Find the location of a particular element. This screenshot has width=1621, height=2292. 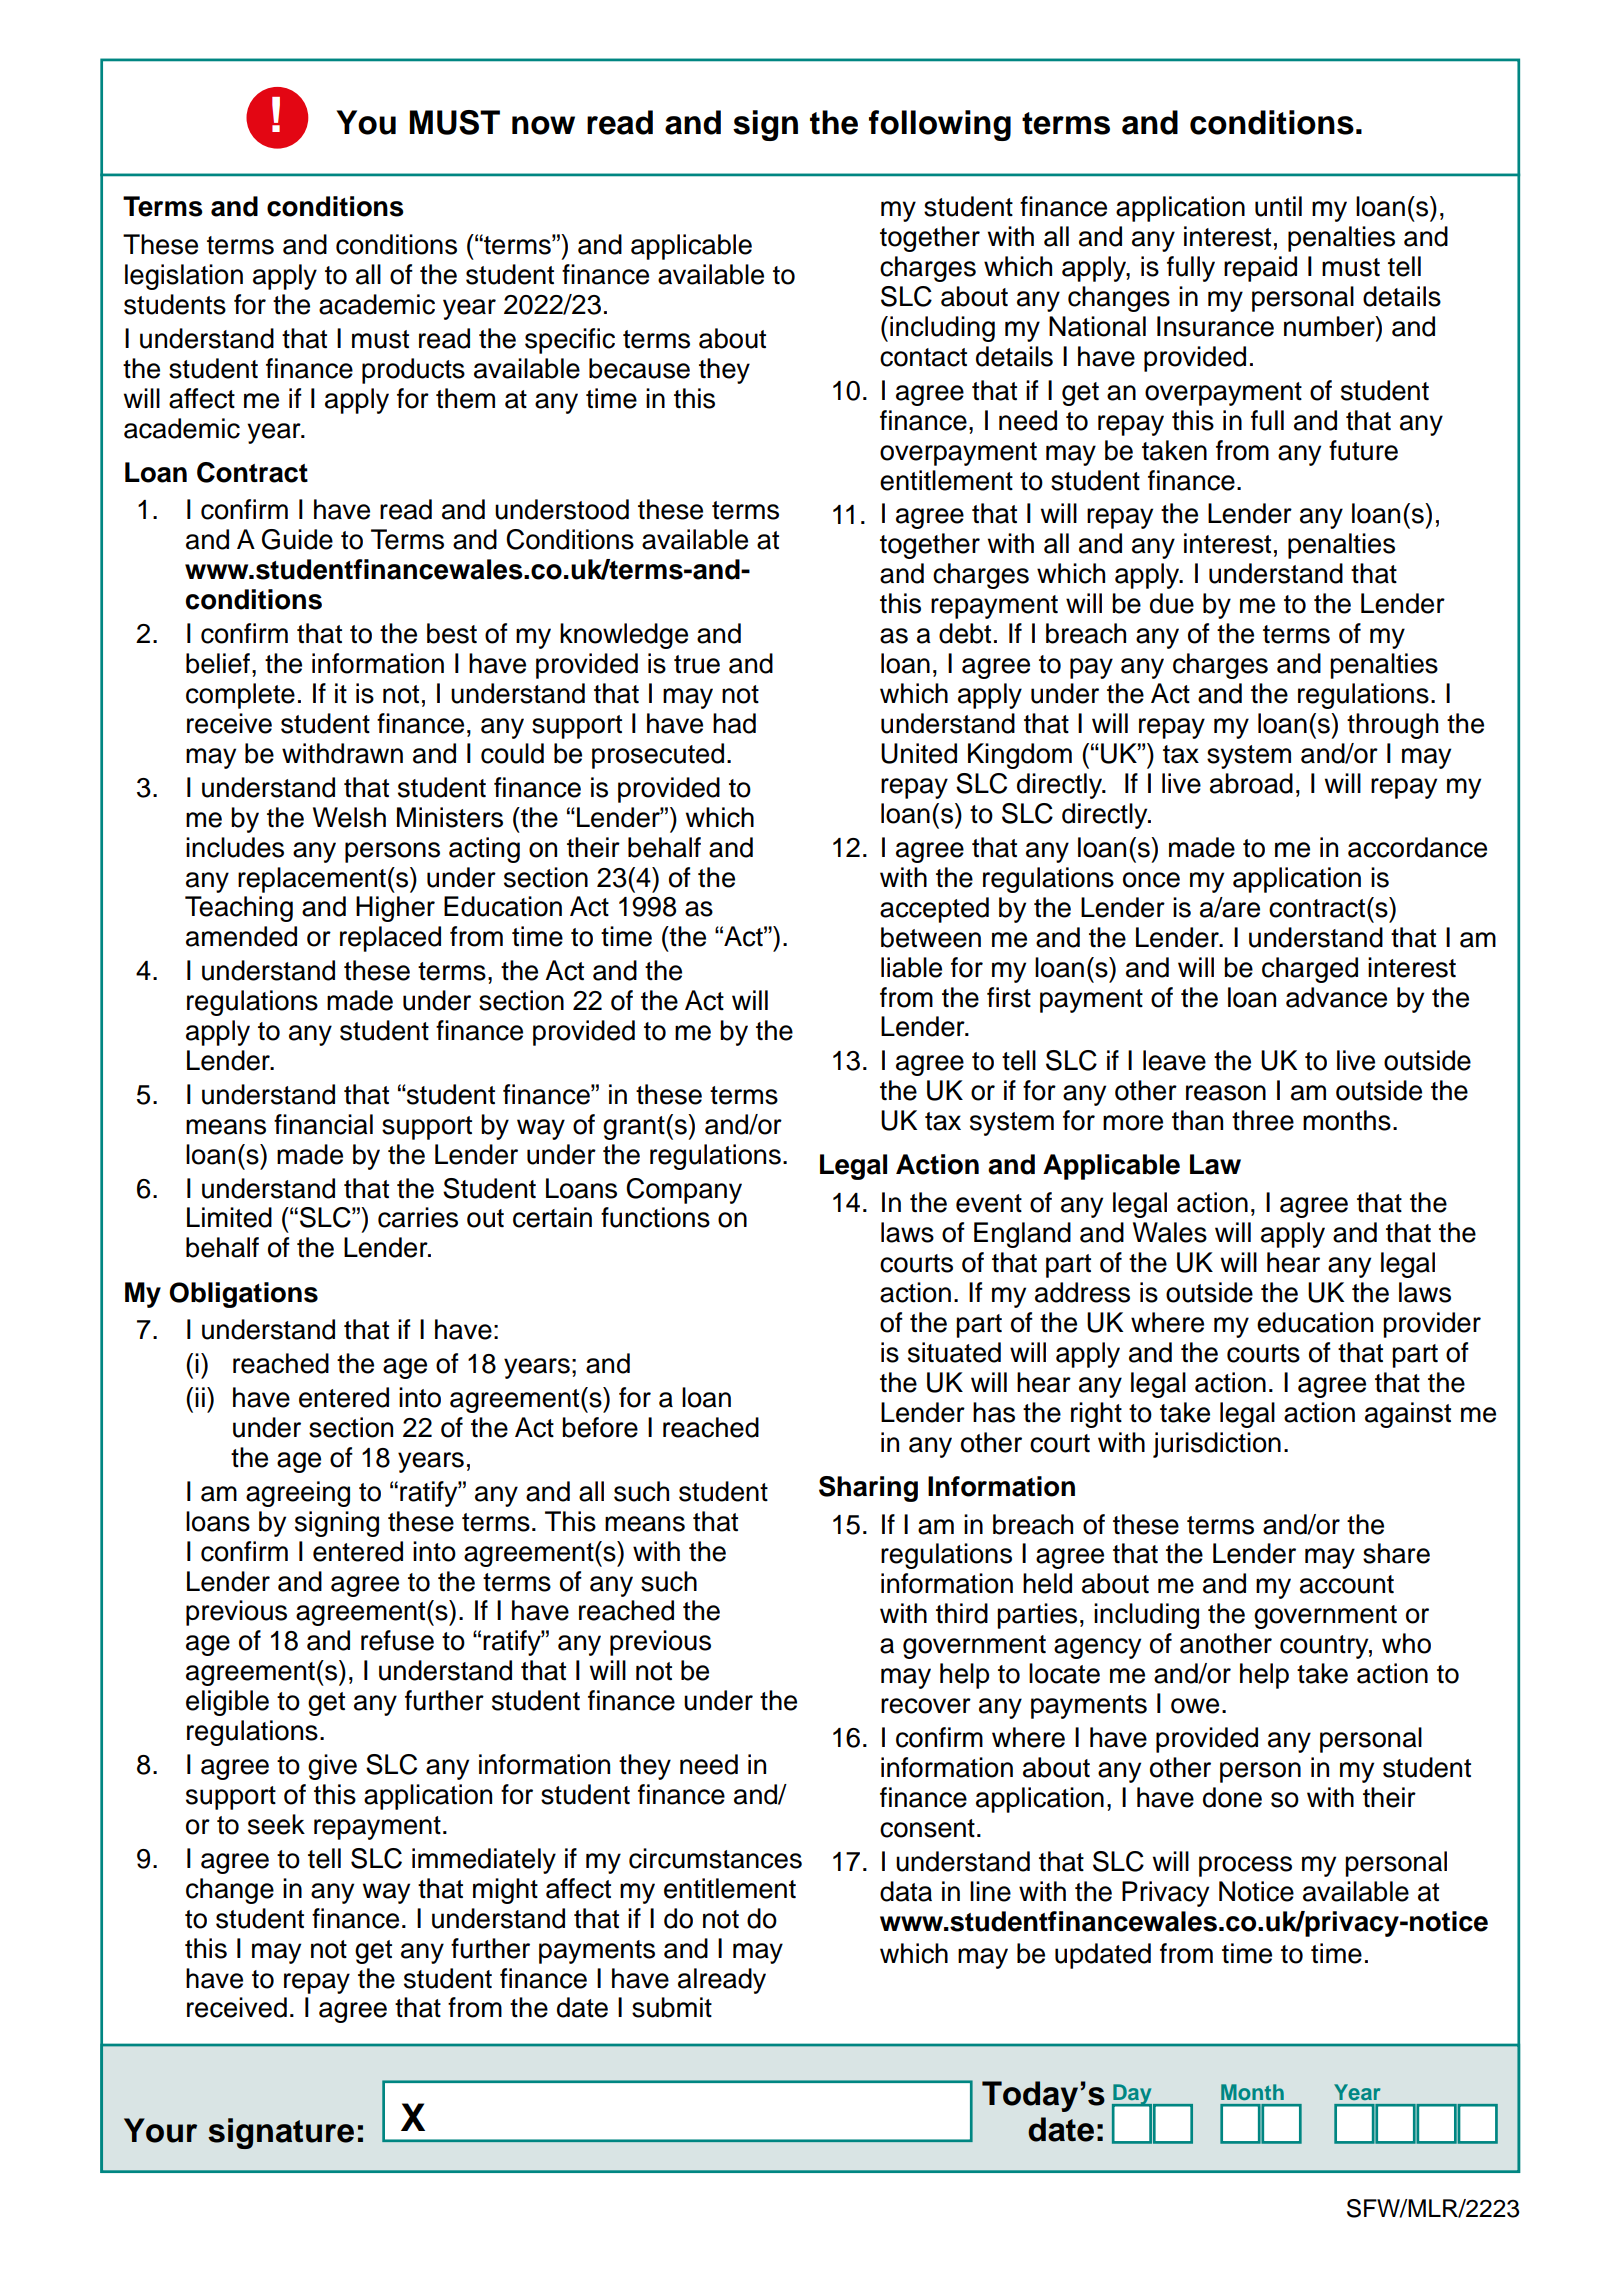

financial is located at coordinates (323, 1124).
